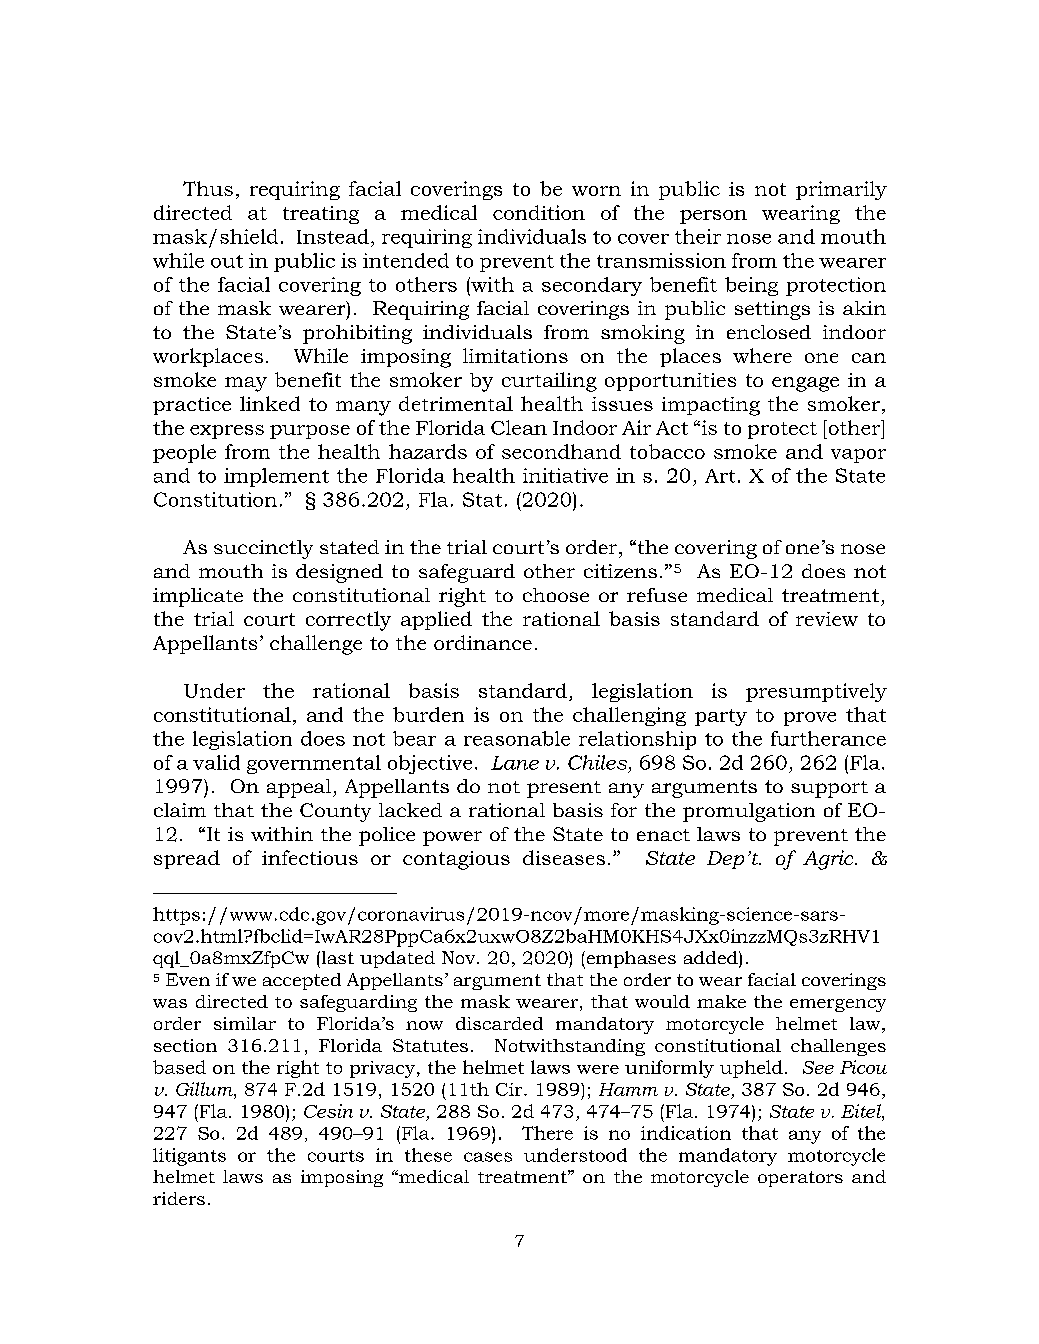 This screenshot has width=1039, height=1344. I want to click on litigants, so click(189, 1157).
